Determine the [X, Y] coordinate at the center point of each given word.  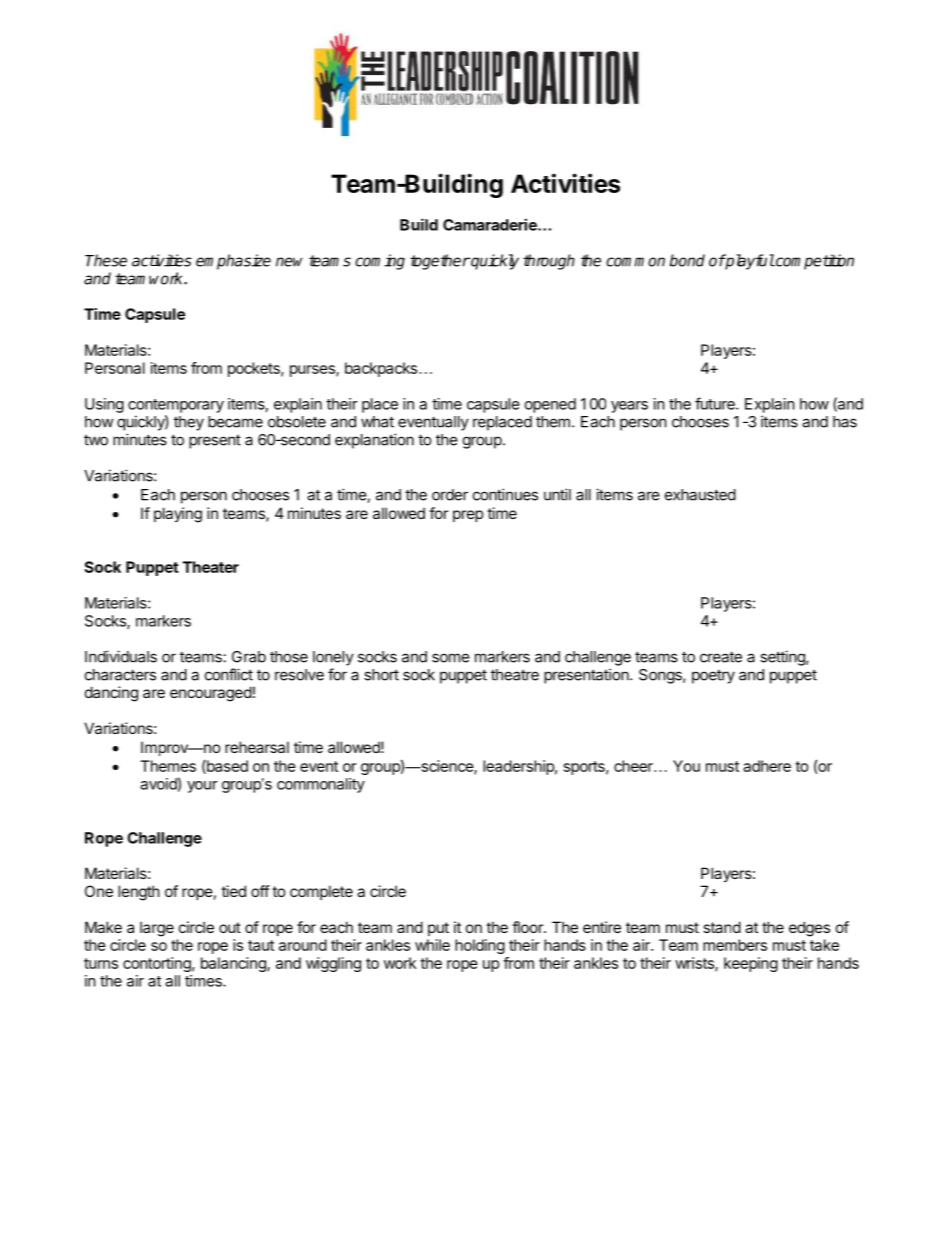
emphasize [233, 262]
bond [687, 260]
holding [480, 946]
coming [380, 262]
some [451, 658]
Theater [211, 567]
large [157, 929]
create [721, 657]
